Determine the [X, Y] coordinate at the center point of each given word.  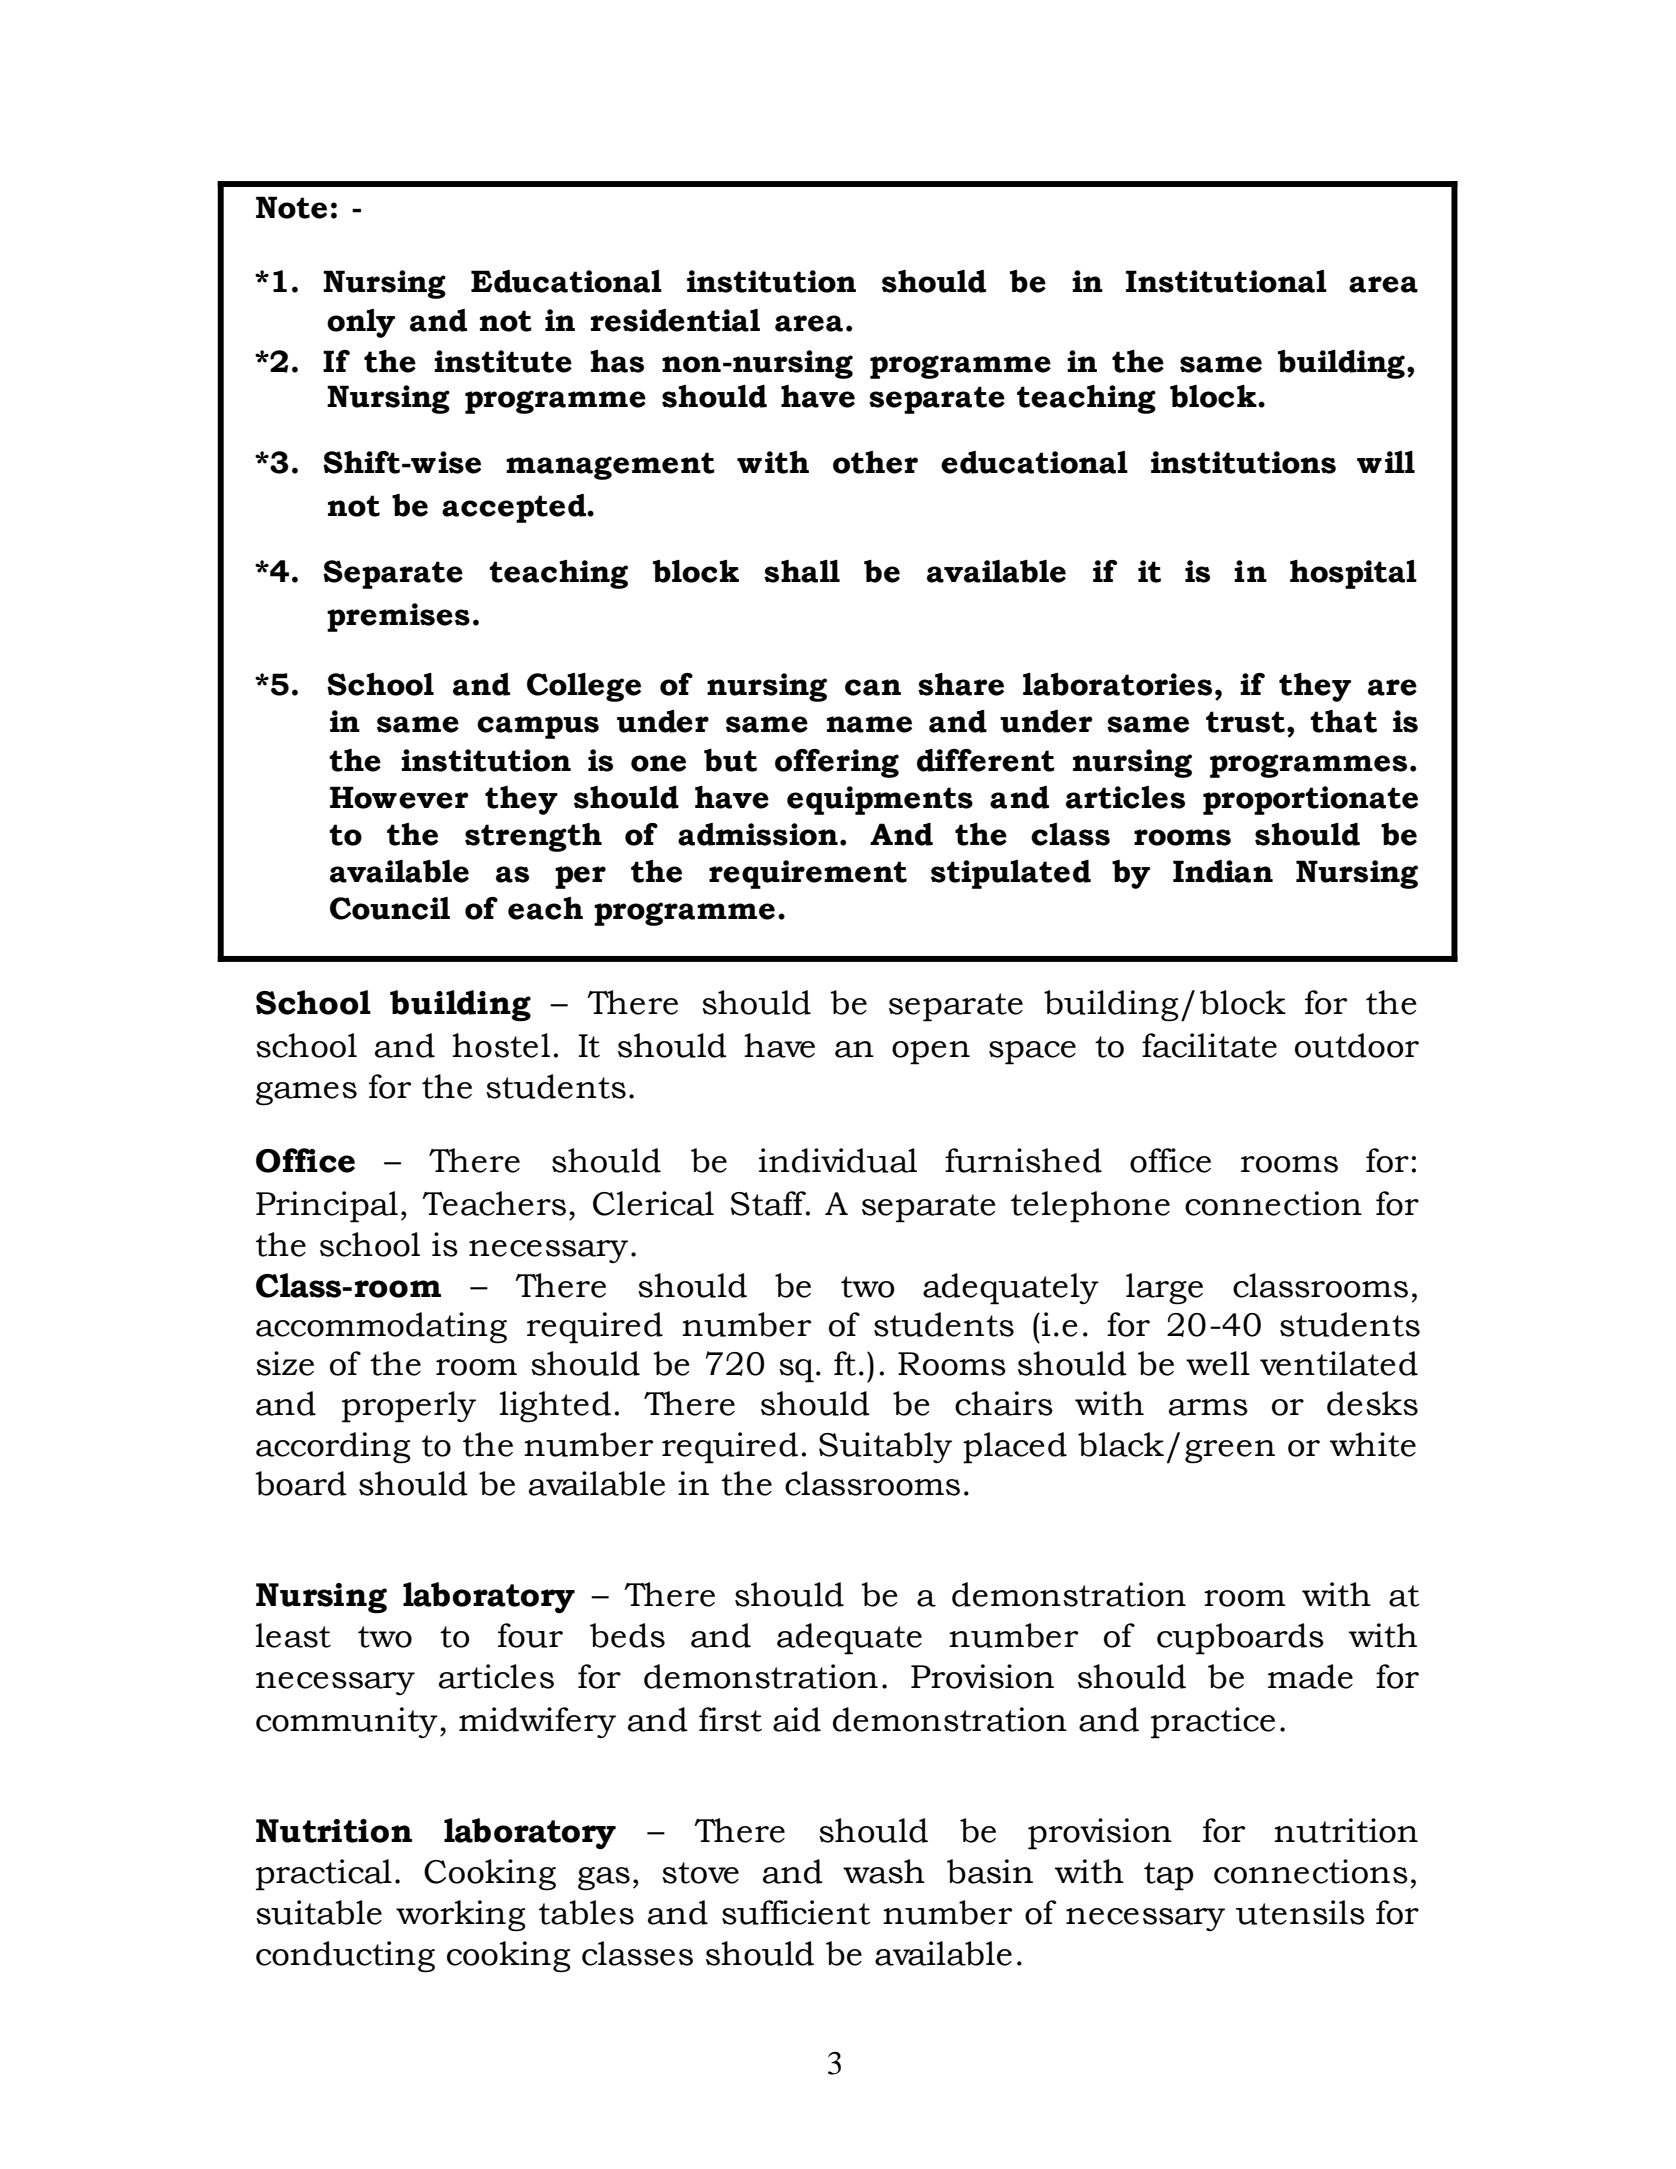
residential [675, 320]
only [361, 323]
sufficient [796, 1912]
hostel [501, 1045]
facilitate [1209, 1045]
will [1386, 462]
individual [838, 1160]
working [461, 1916]
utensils [1300, 1912]
